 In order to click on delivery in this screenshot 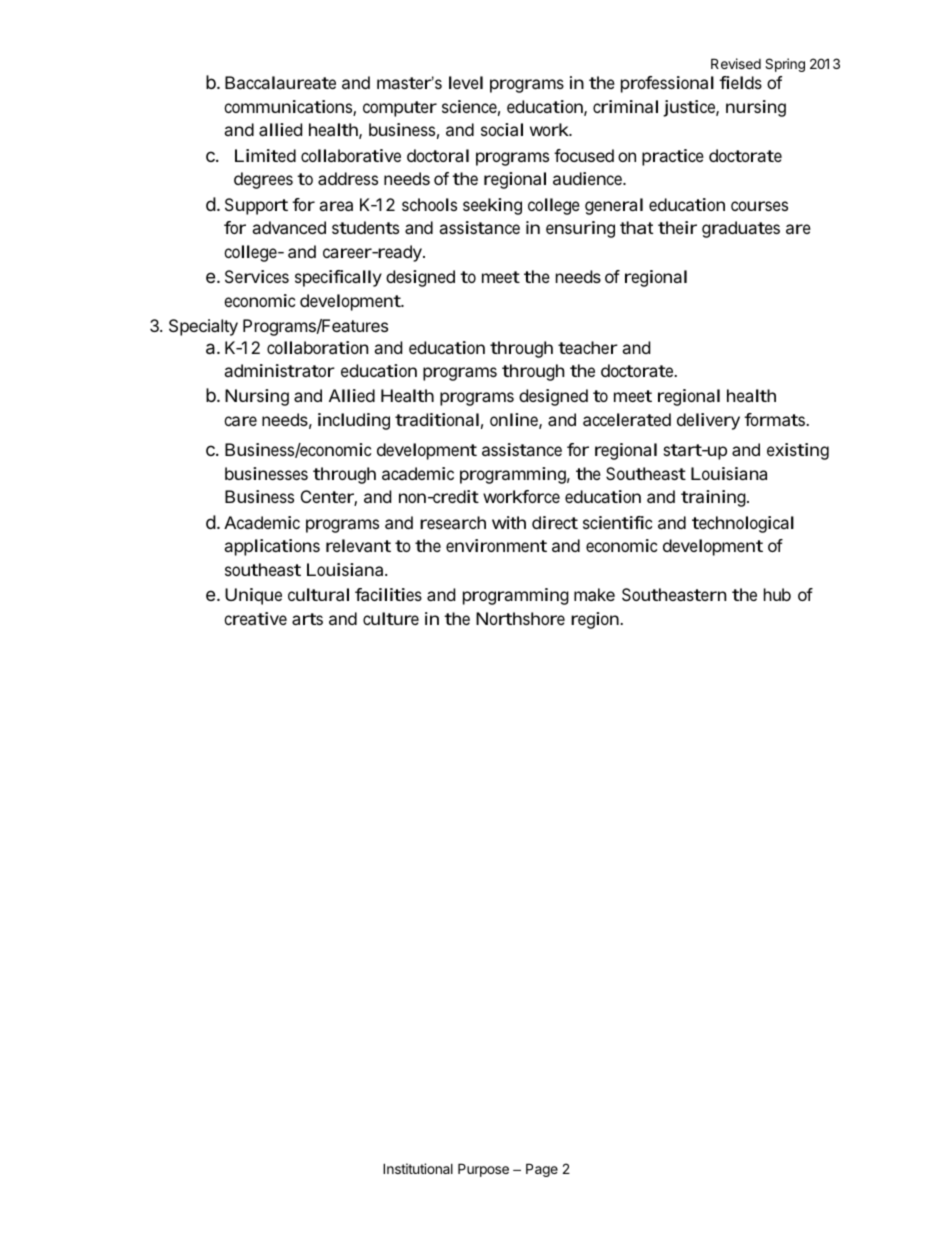, I will do `click(708, 421)`.
